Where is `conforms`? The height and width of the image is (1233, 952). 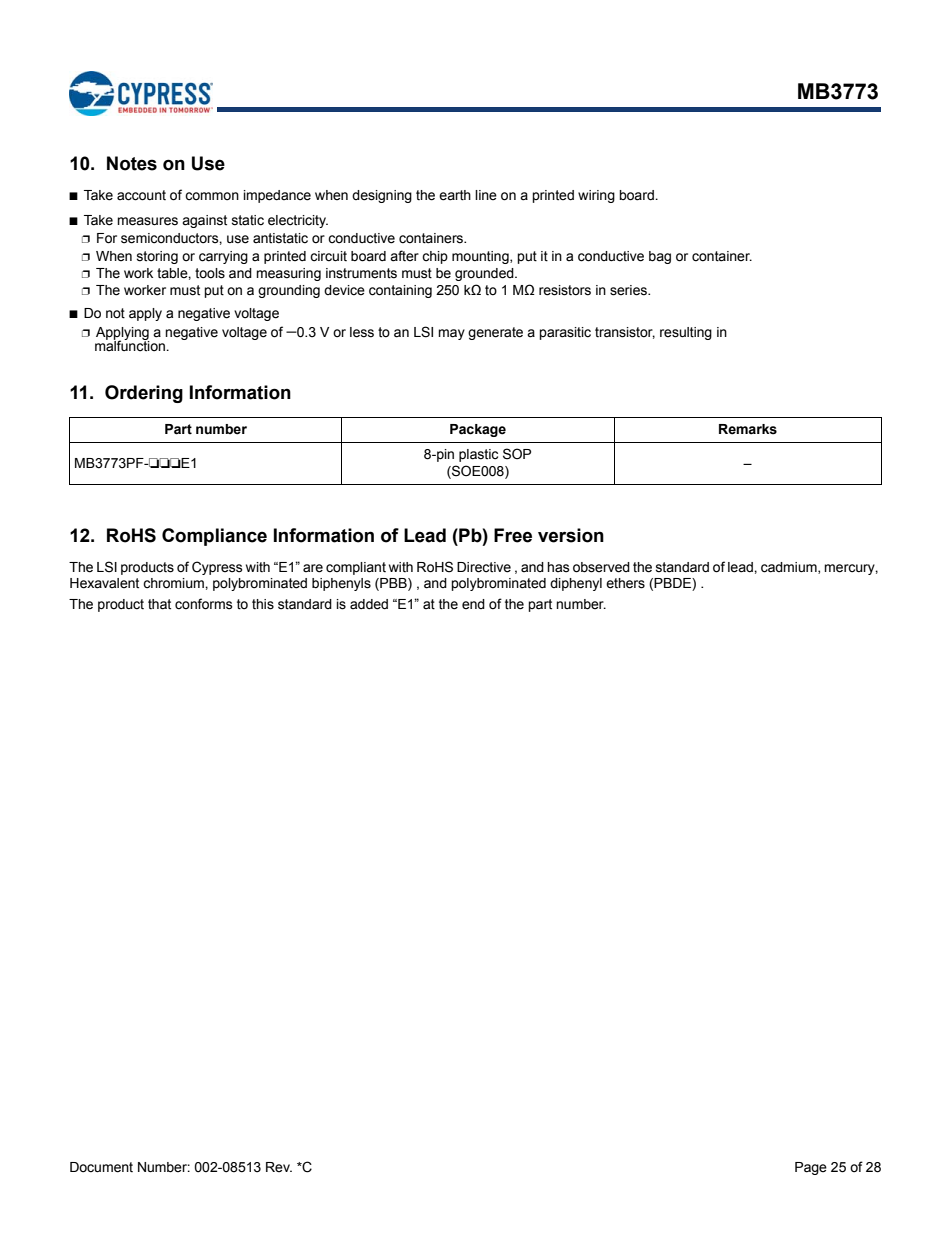 conforms is located at coordinates (204, 604).
